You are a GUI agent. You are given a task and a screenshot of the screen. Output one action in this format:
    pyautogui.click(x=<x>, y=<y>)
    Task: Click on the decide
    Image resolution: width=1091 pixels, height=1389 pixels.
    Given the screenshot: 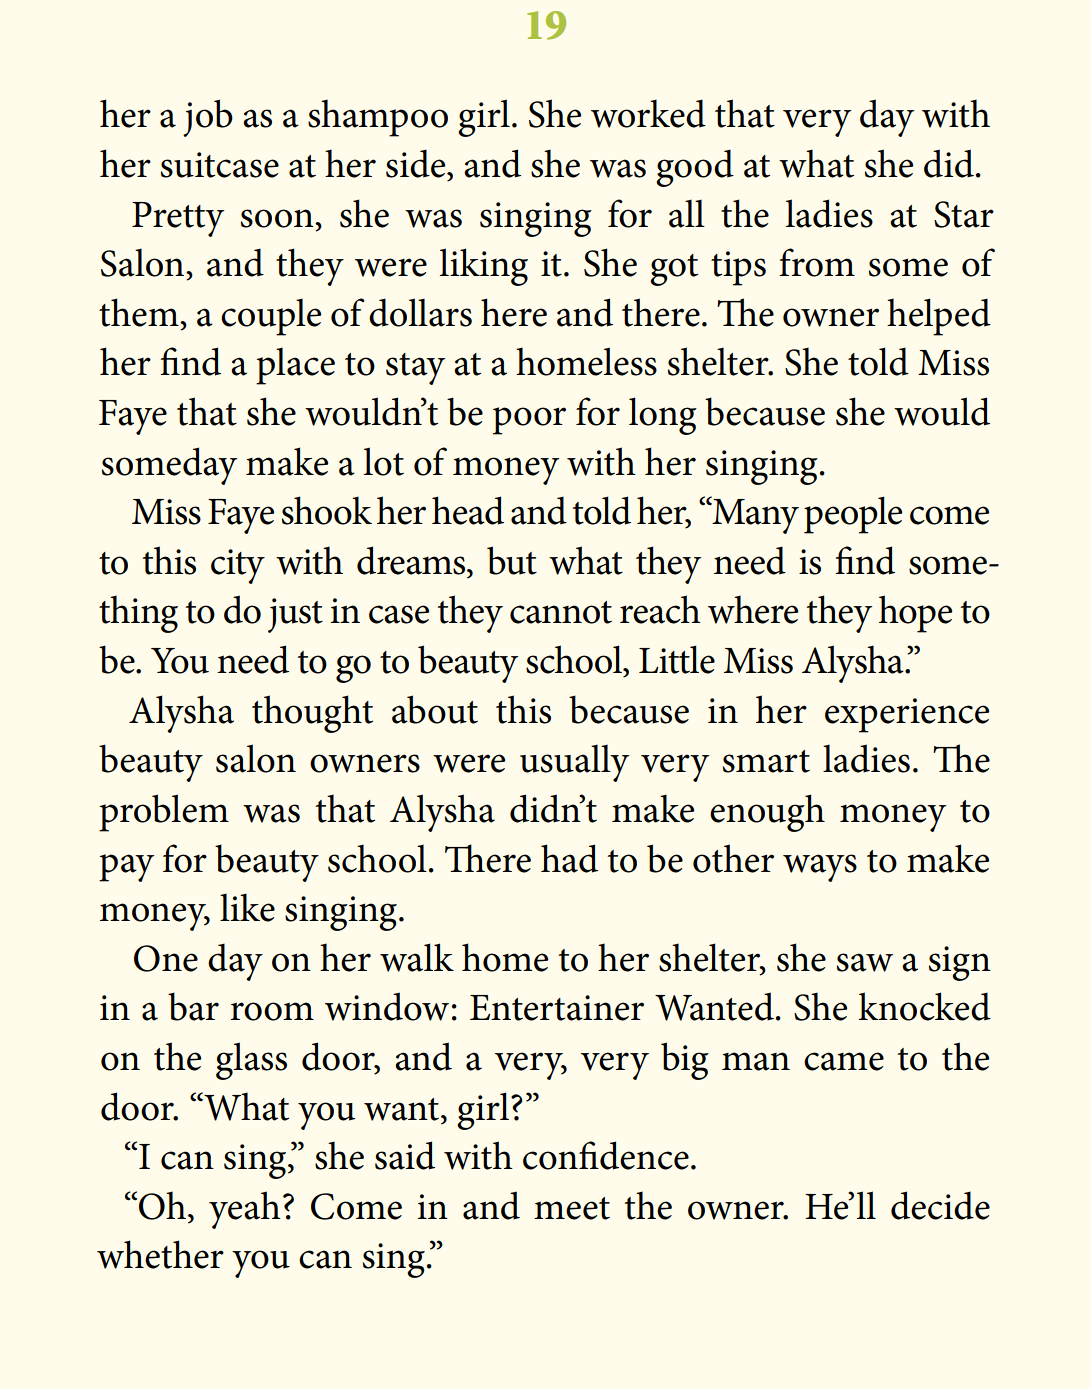 What is the action you would take?
    pyautogui.click(x=940, y=1205)
